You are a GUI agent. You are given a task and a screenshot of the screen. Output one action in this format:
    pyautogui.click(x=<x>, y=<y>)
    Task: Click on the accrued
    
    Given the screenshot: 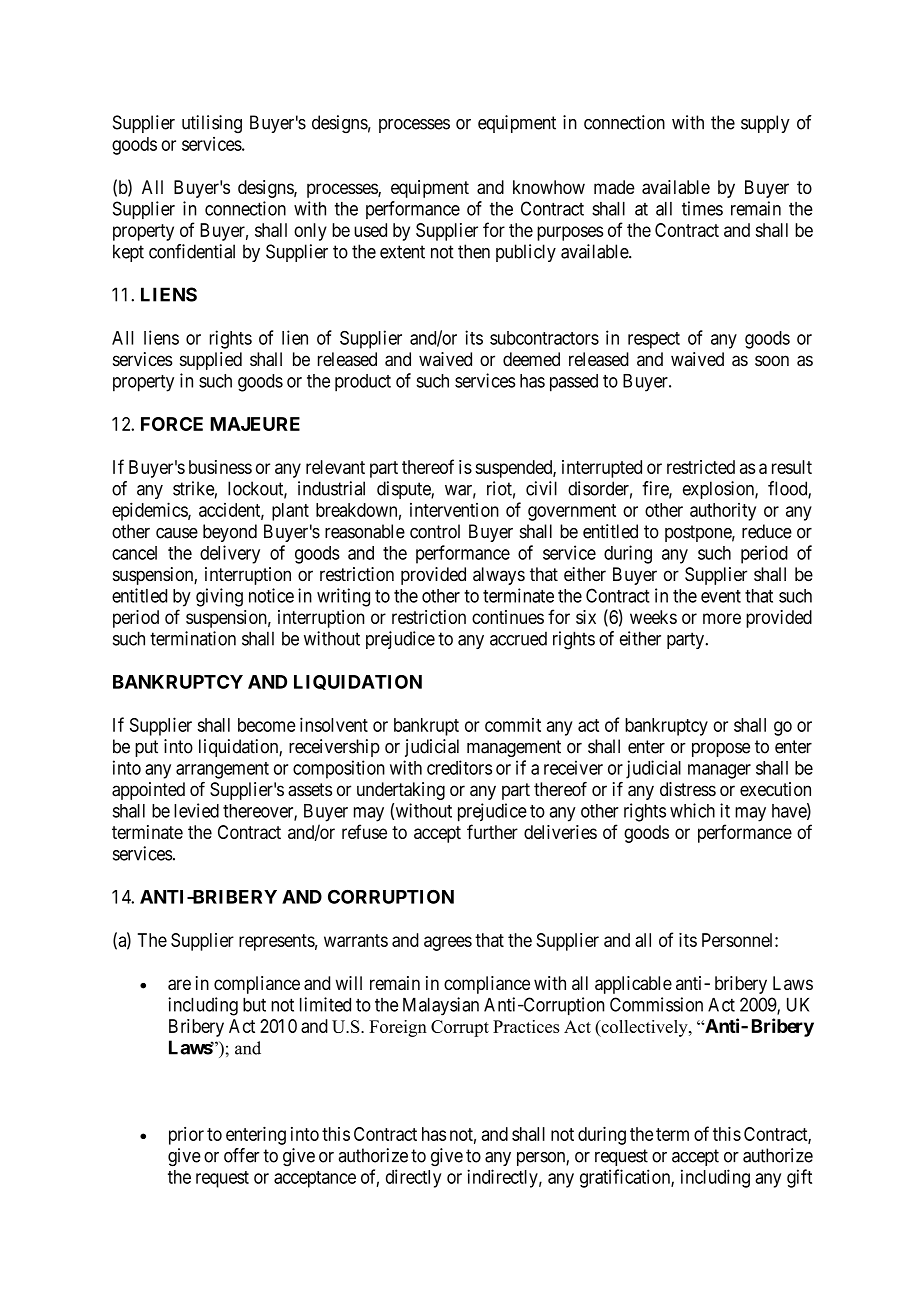 What is the action you would take?
    pyautogui.click(x=518, y=638)
